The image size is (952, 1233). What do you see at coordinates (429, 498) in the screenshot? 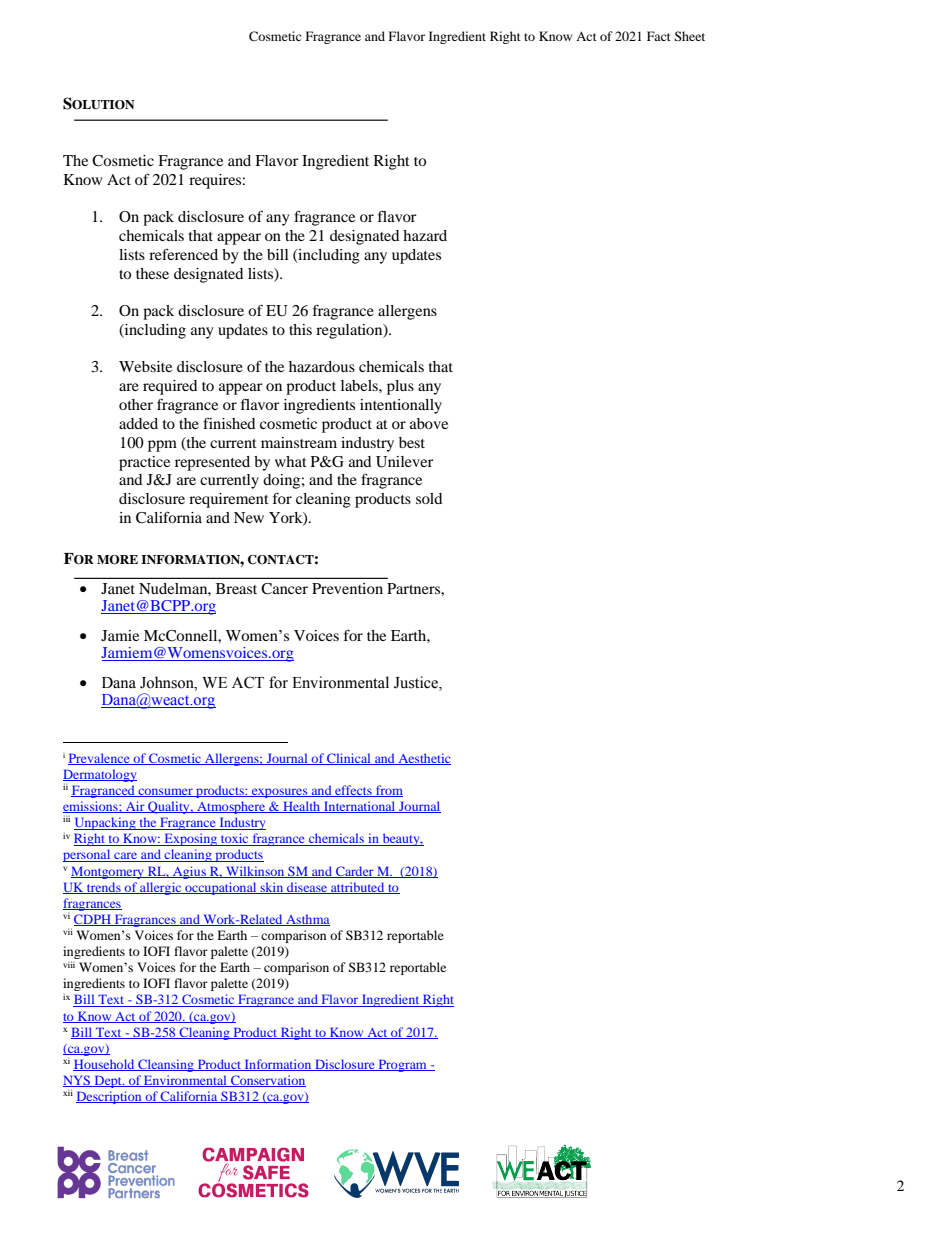
I see `sold` at bounding box center [429, 498].
